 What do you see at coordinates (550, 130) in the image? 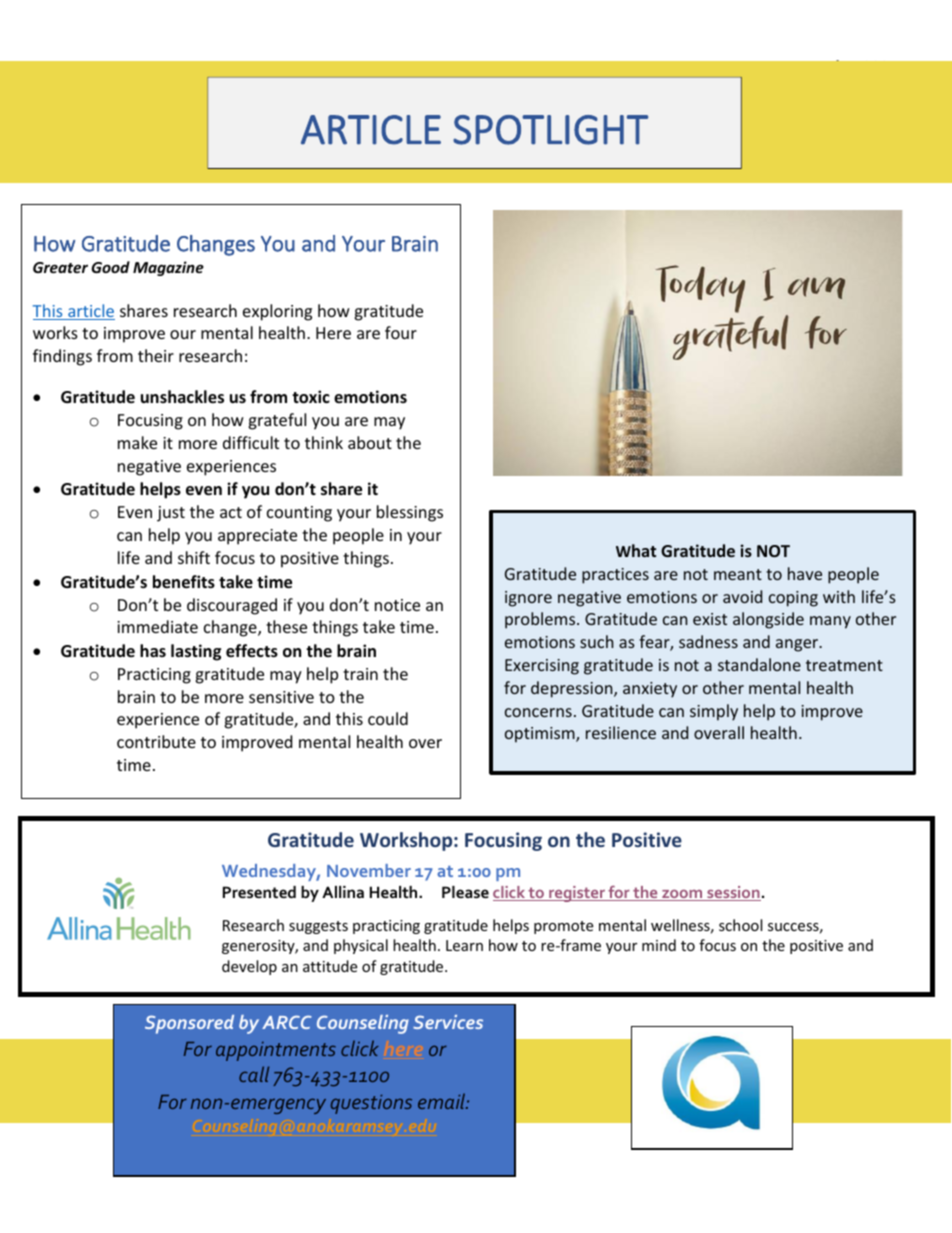
I see `SPOTLIGHT` at bounding box center [550, 130].
